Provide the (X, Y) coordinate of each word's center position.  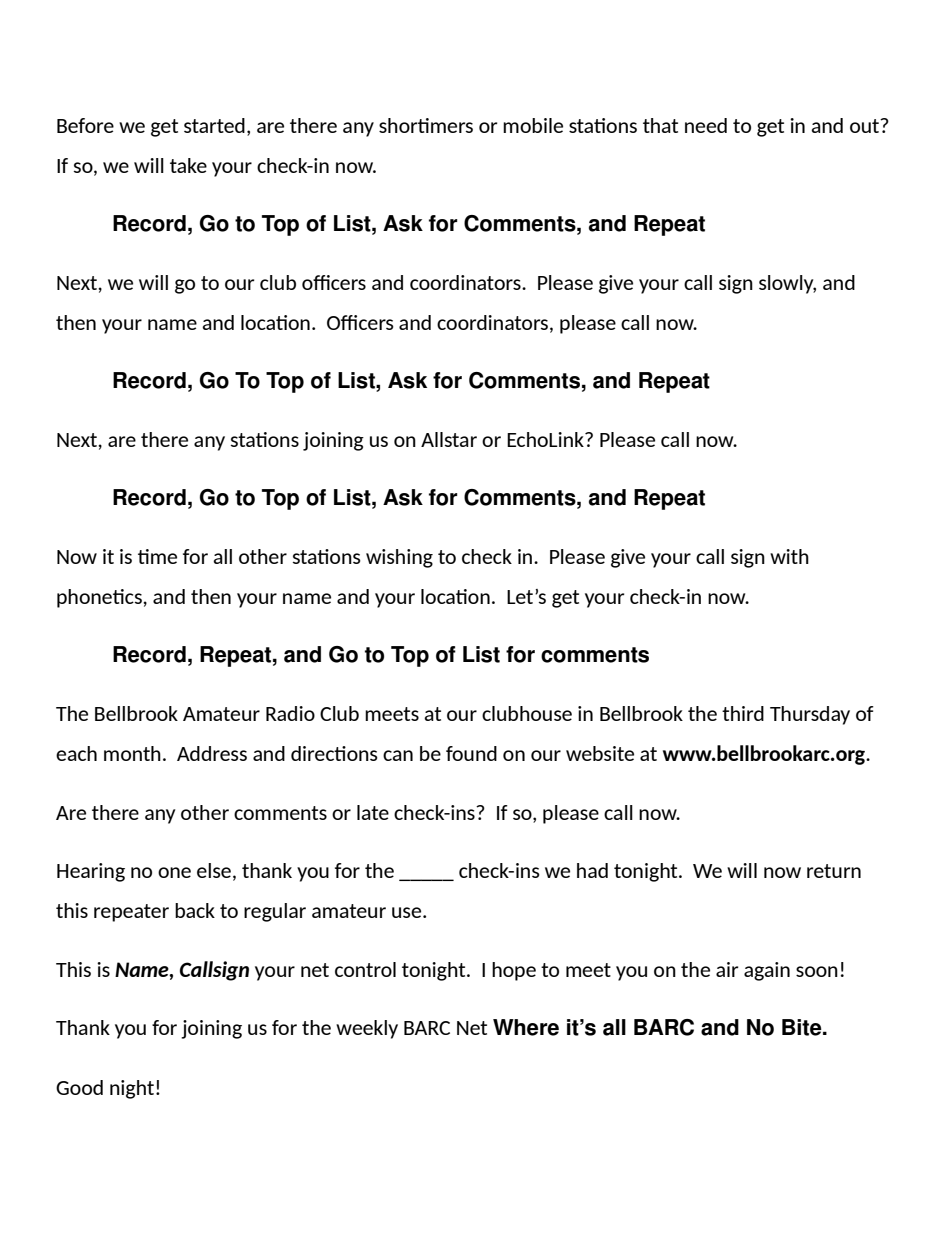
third (743, 713)
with (789, 556)
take (188, 165)
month (132, 753)
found (471, 753)
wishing (399, 558)
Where (526, 1027)
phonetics (100, 598)
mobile (533, 125)
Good (79, 1087)
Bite (803, 1027)
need (706, 125)
